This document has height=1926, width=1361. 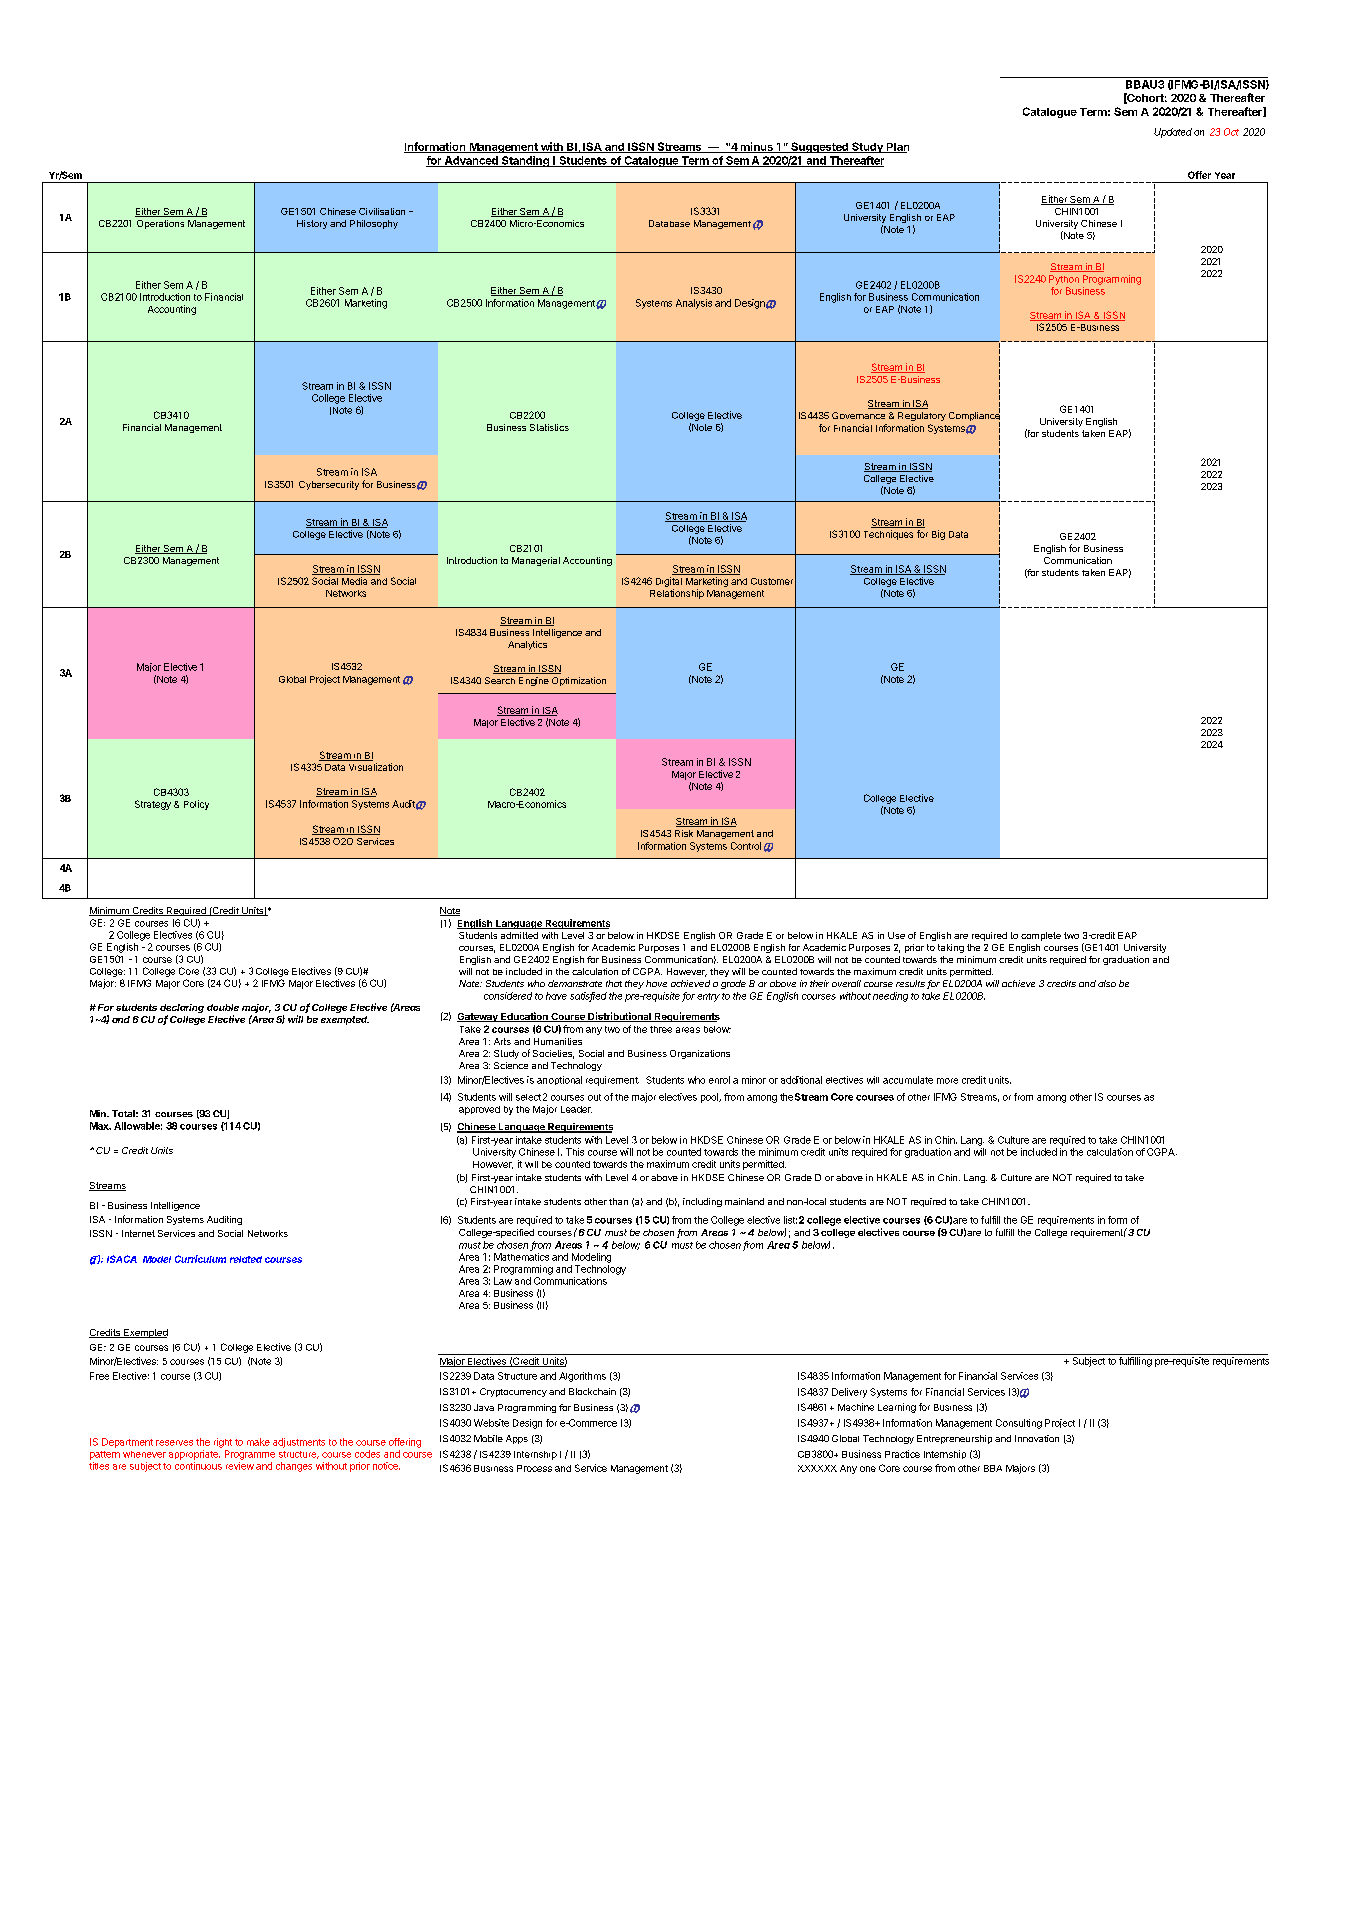 What do you see at coordinates (756, 147) in the document?
I see `minus` at bounding box center [756, 147].
